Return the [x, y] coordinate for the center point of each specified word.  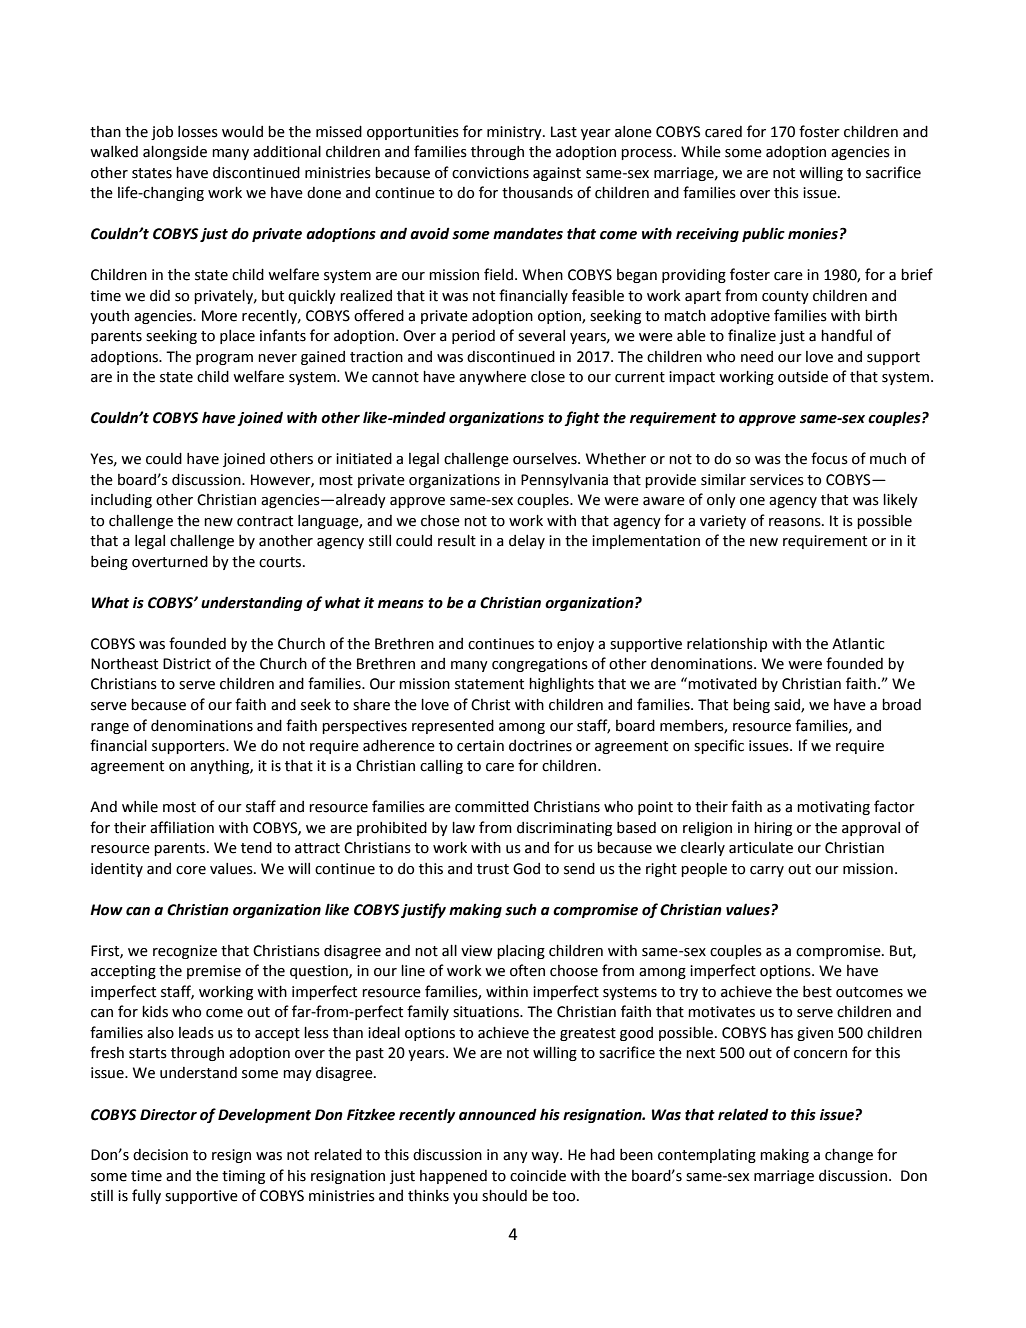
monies [813, 234]
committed [492, 807]
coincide [538, 1176]
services [777, 480]
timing [243, 1177]
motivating [833, 808]
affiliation [182, 827]
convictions [490, 173]
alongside [175, 153]
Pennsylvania [564, 481]
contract [265, 521]
